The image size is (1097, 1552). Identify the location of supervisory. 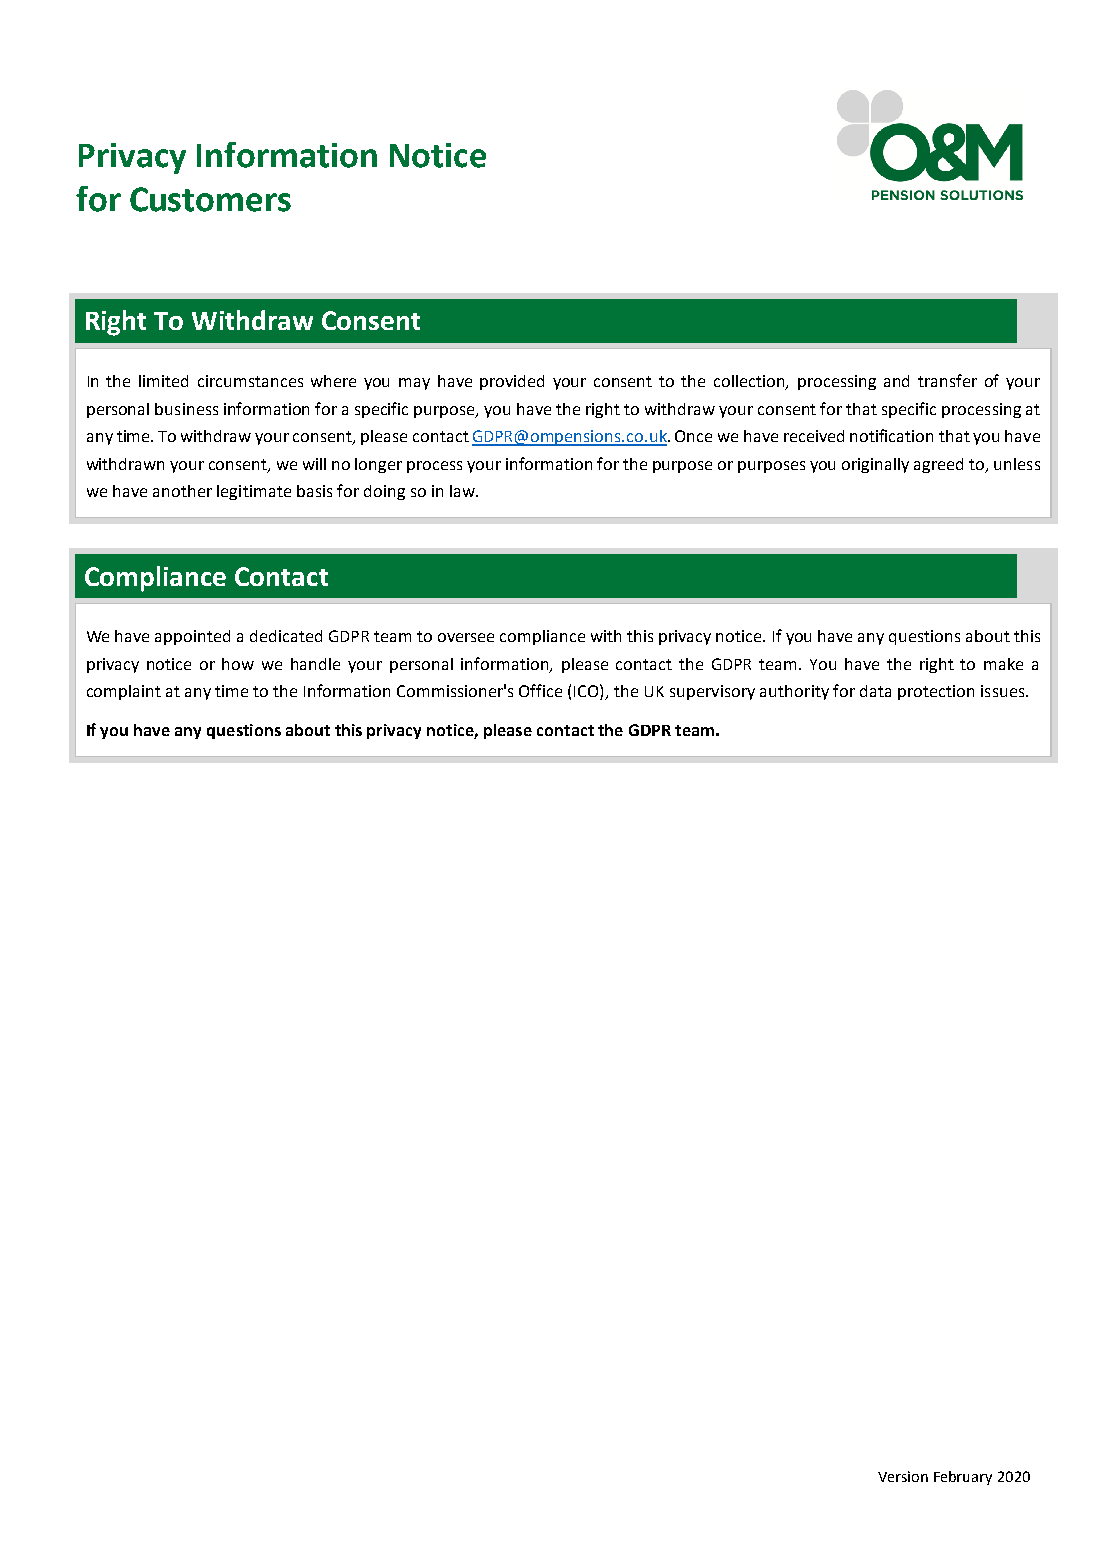
(712, 692).
